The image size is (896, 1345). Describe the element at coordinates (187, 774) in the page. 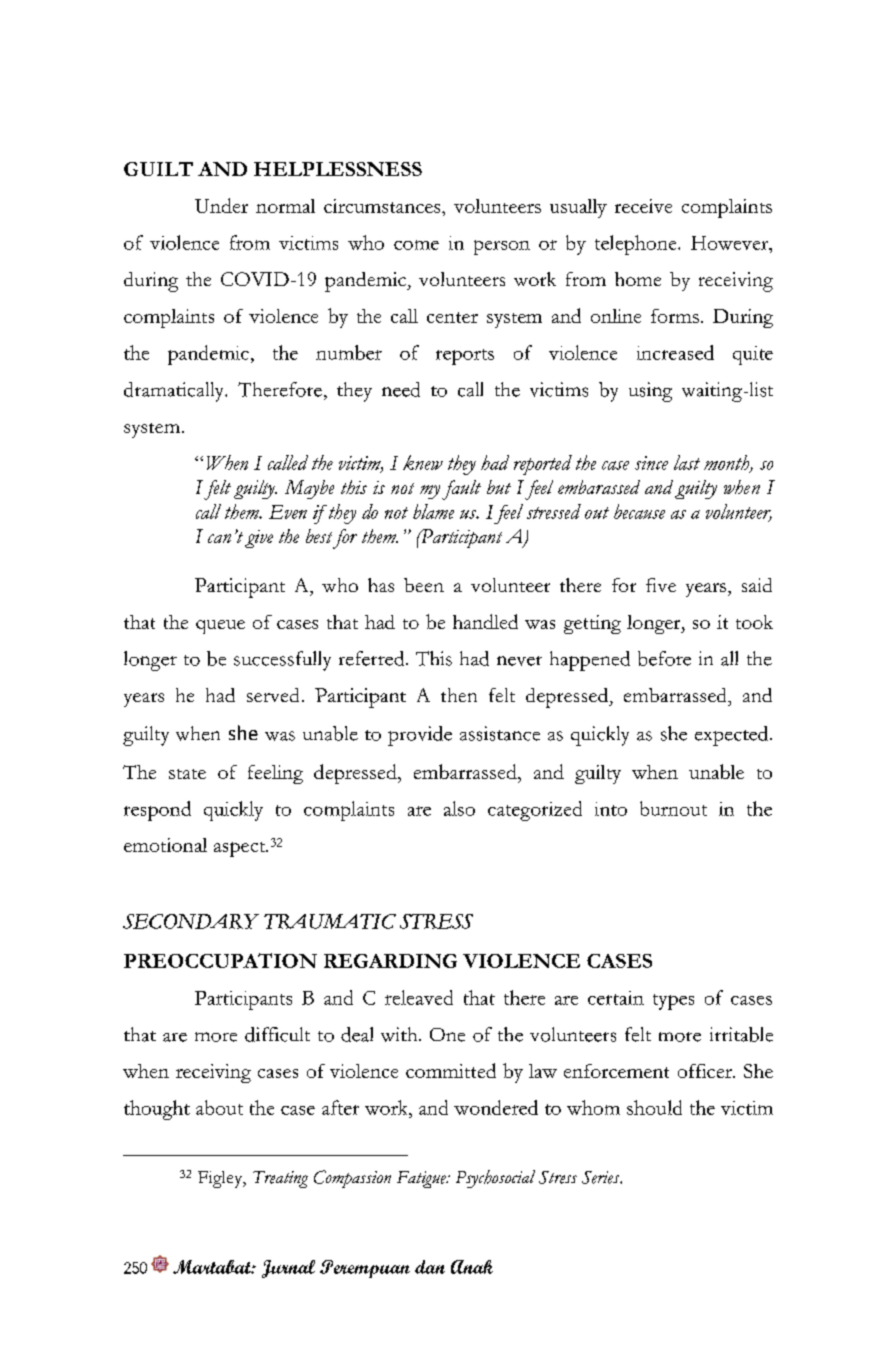

I see `state` at that location.
